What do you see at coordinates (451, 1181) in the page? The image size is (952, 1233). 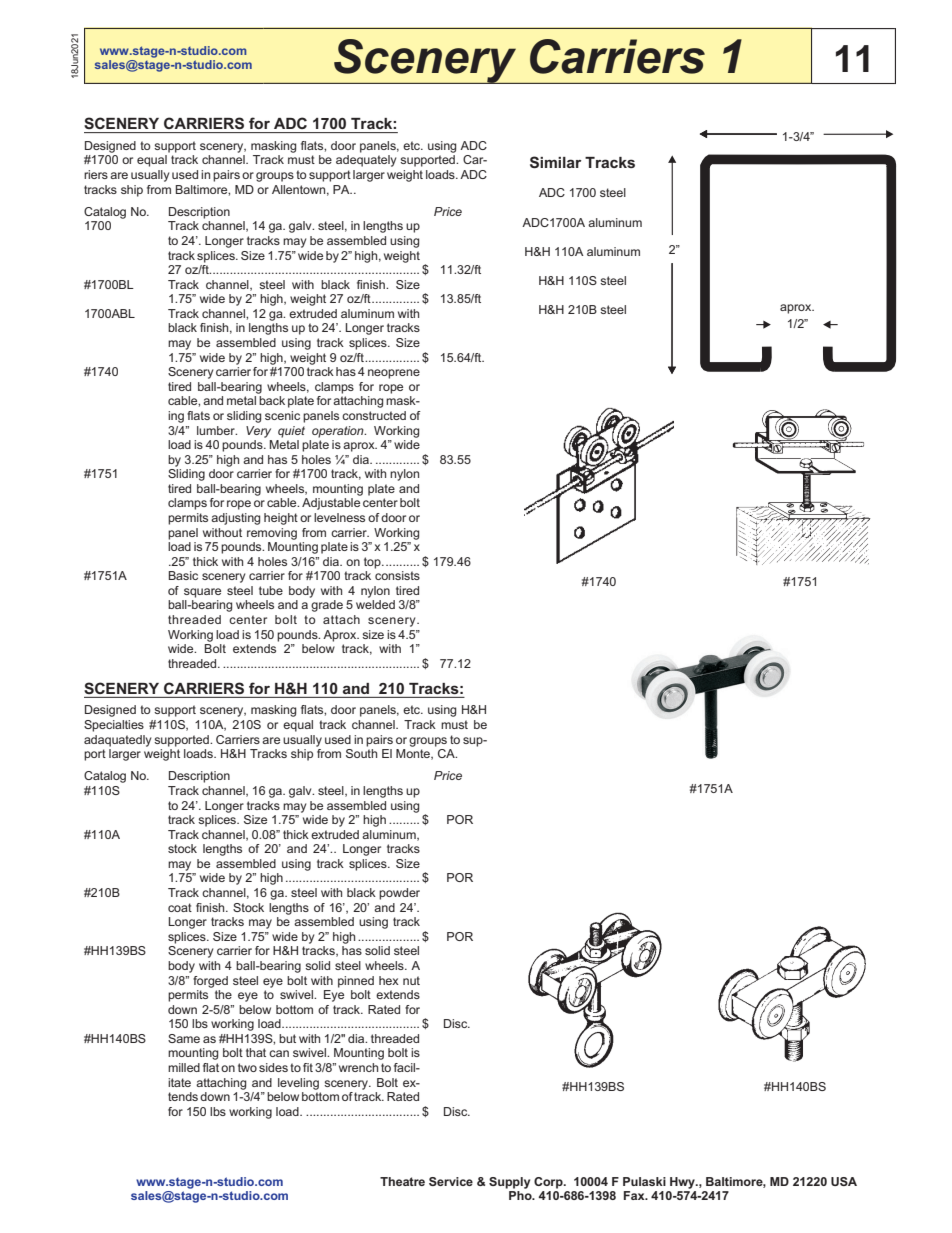 I see `Service` at bounding box center [451, 1181].
